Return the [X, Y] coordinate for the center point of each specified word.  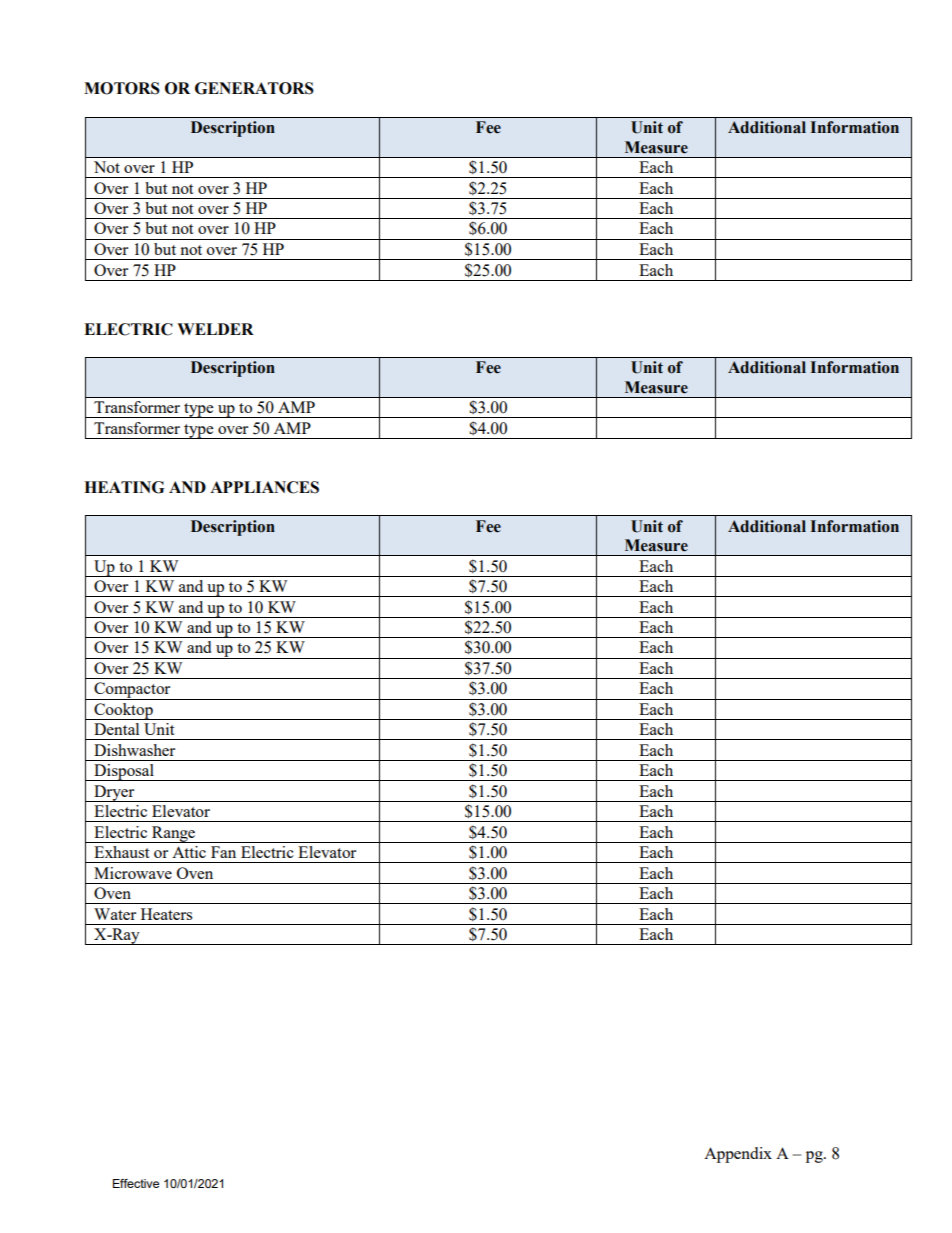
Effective [136, 1183]
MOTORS [122, 88]
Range [174, 834]
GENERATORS [254, 88]
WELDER [215, 329]
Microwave [133, 873]
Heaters [166, 914]
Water [115, 914]
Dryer [114, 793]
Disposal [124, 772]
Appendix [738, 1155]
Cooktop [123, 711]
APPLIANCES [264, 487]
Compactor [132, 691]
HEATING [124, 487]
